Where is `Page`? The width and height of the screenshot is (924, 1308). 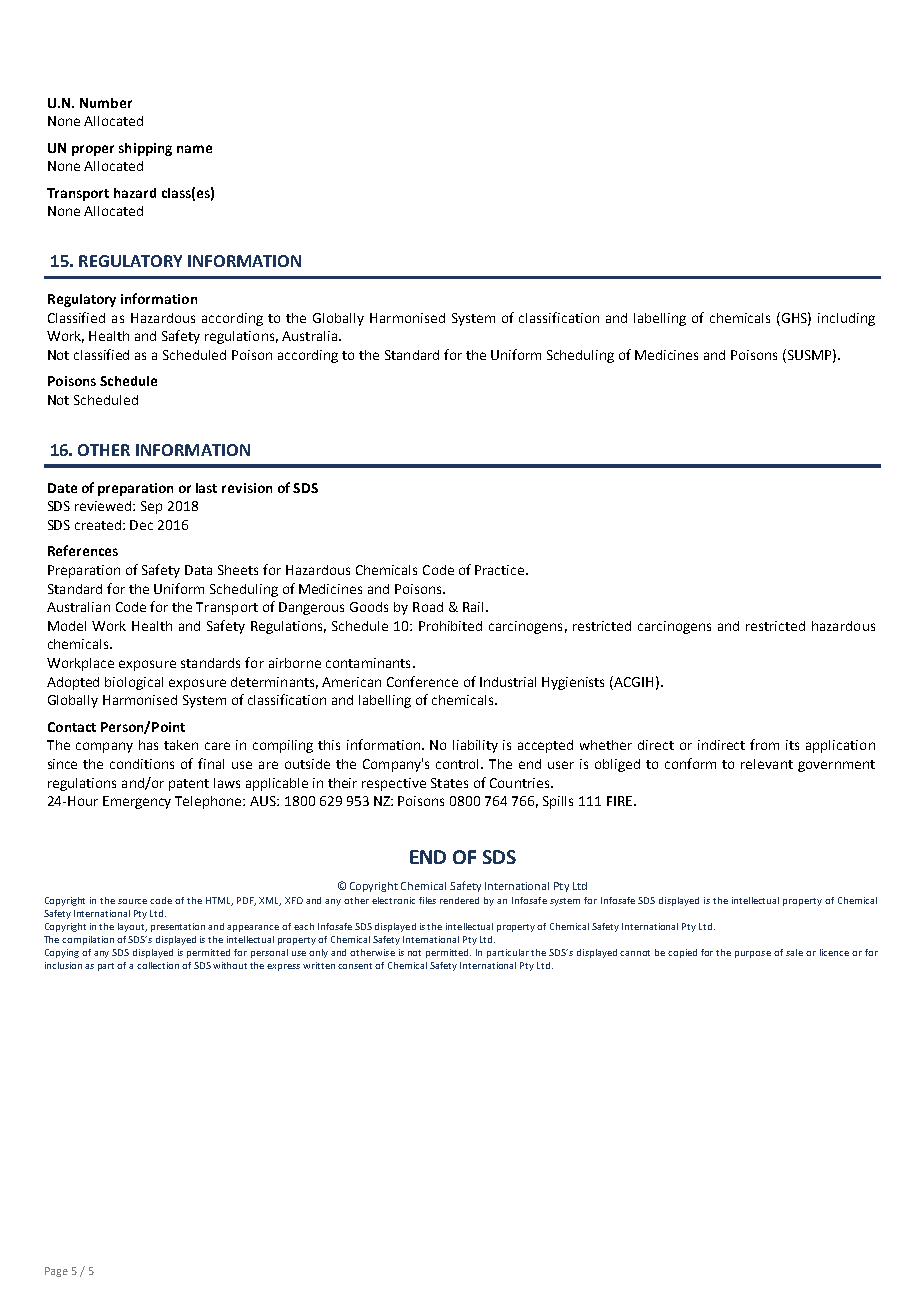
Page is located at coordinates (56, 1272).
